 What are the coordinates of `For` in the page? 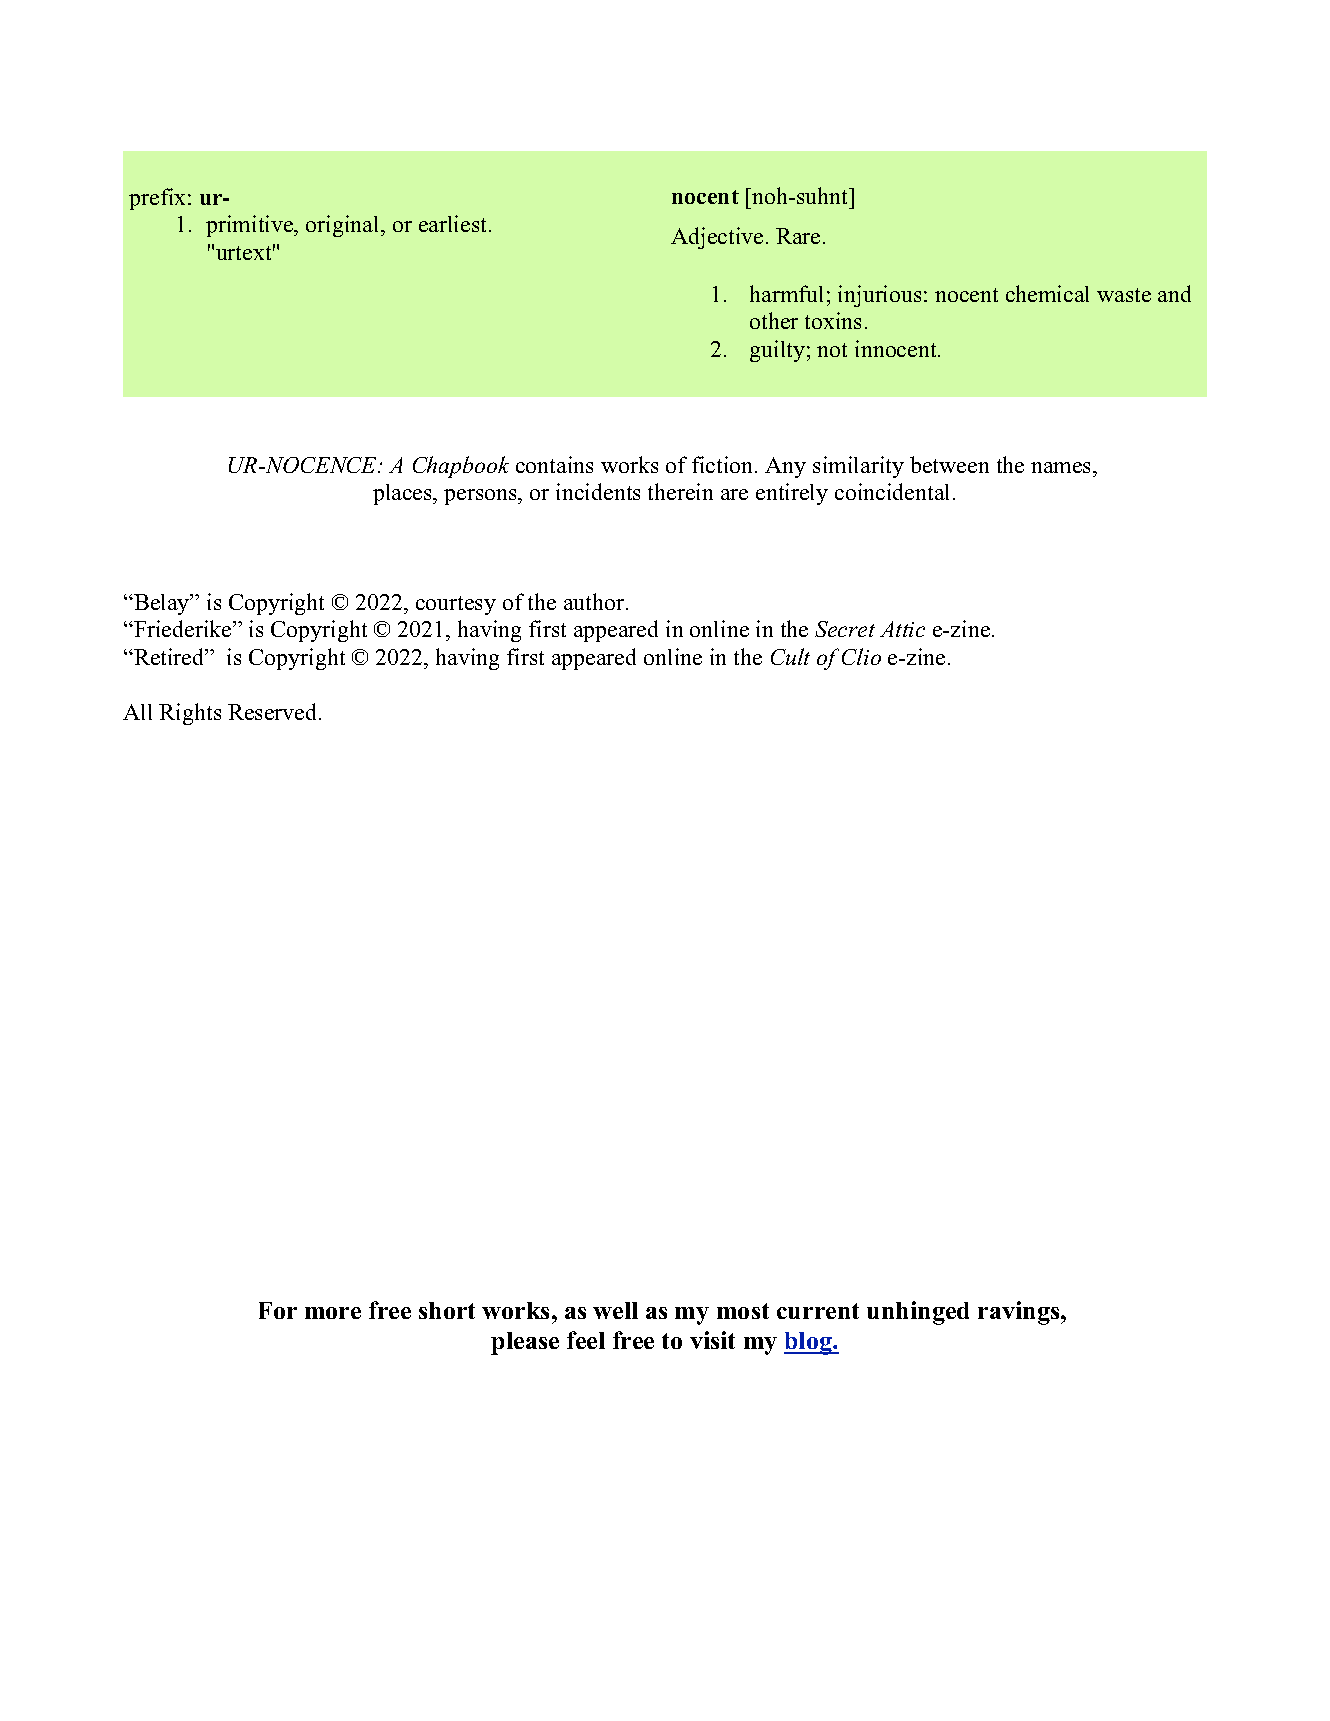 It's located at (278, 1310).
